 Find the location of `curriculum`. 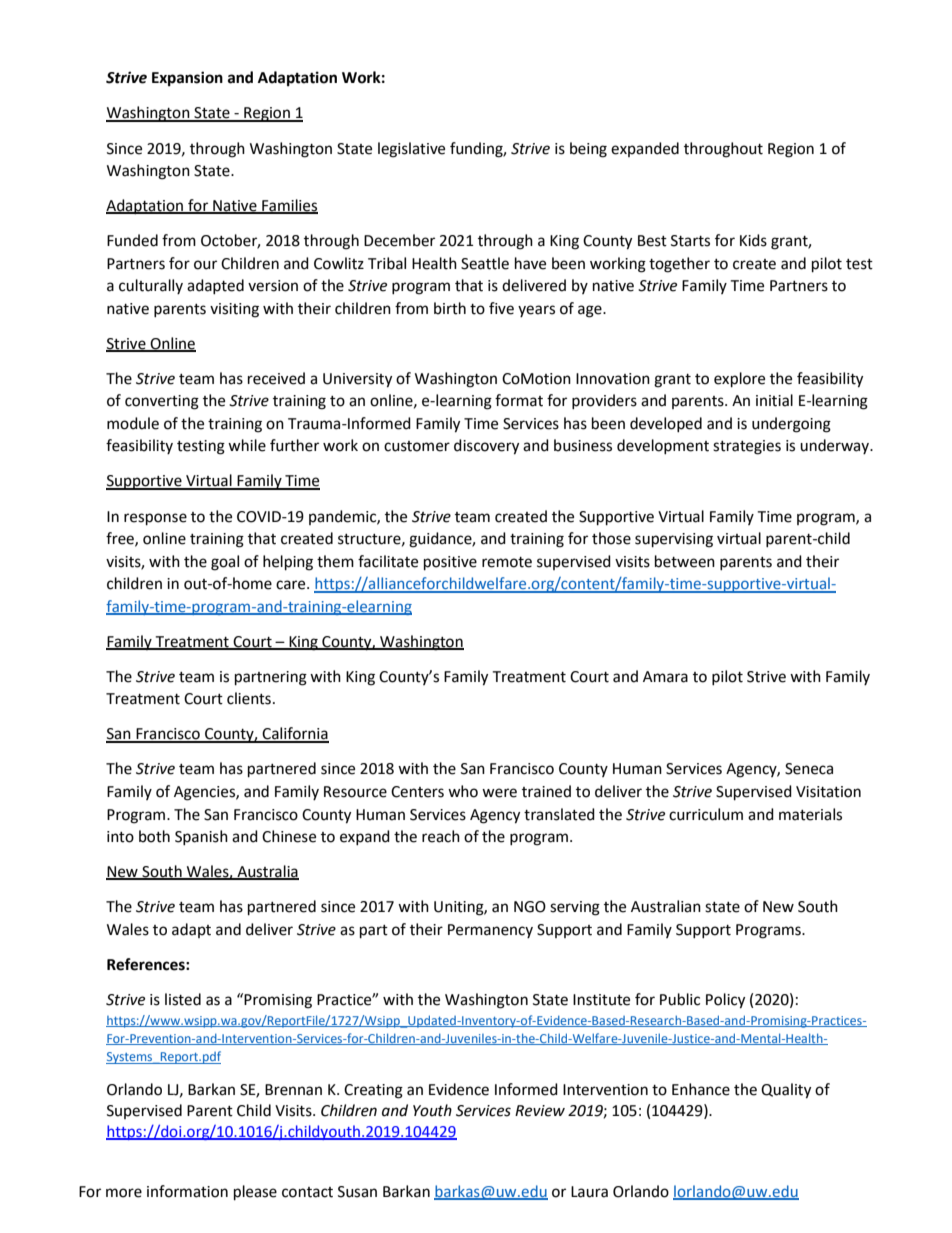

curriculum is located at coordinates (706, 814).
